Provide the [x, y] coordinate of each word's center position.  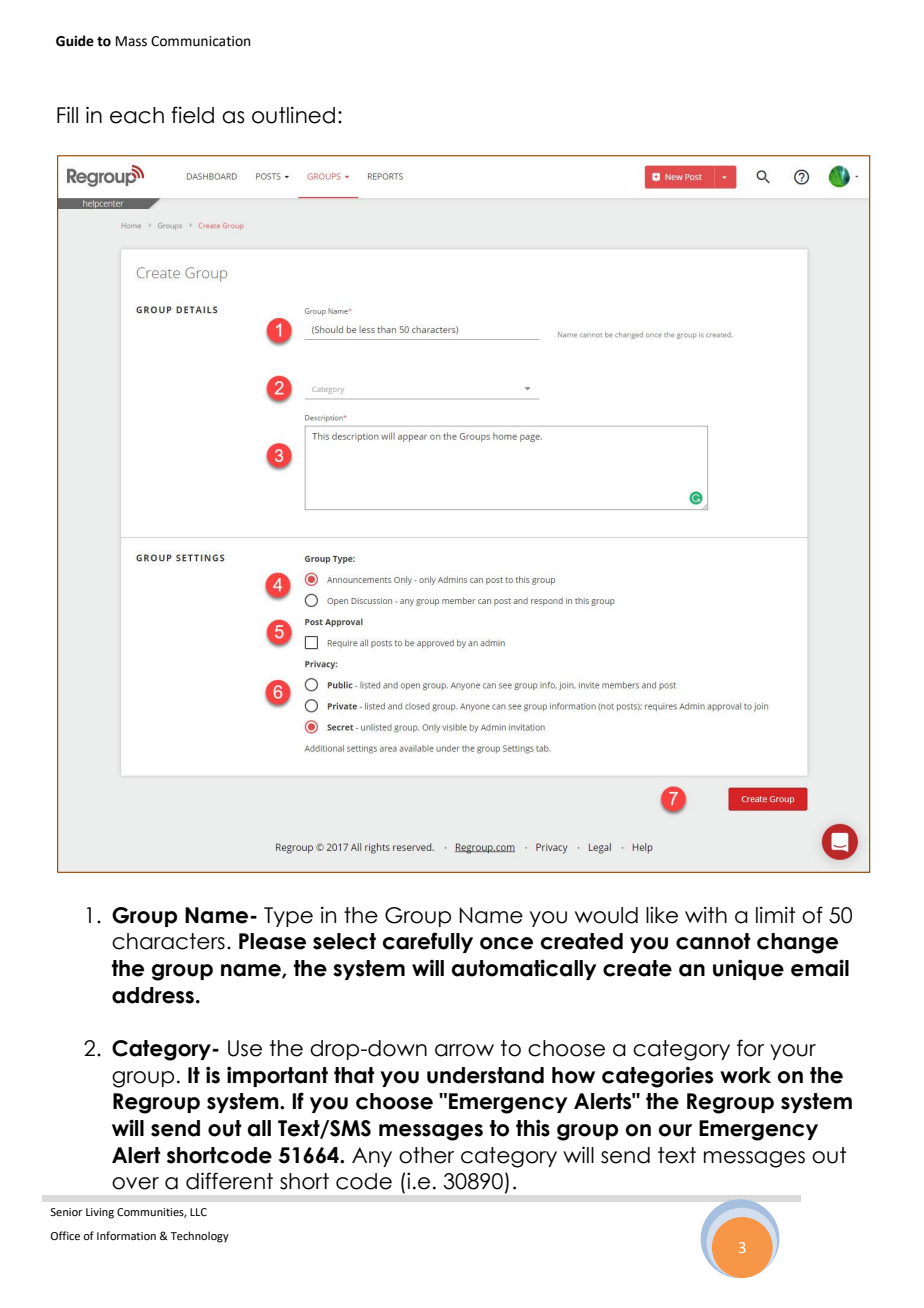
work [745, 1075]
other [426, 1155]
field [192, 115]
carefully [427, 942]
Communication [200, 41]
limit [776, 914]
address [153, 995]
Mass [131, 41]
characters [168, 941]
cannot [713, 941]
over [135, 1183]
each [137, 115]
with [706, 914]
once [506, 943]
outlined [293, 115]
